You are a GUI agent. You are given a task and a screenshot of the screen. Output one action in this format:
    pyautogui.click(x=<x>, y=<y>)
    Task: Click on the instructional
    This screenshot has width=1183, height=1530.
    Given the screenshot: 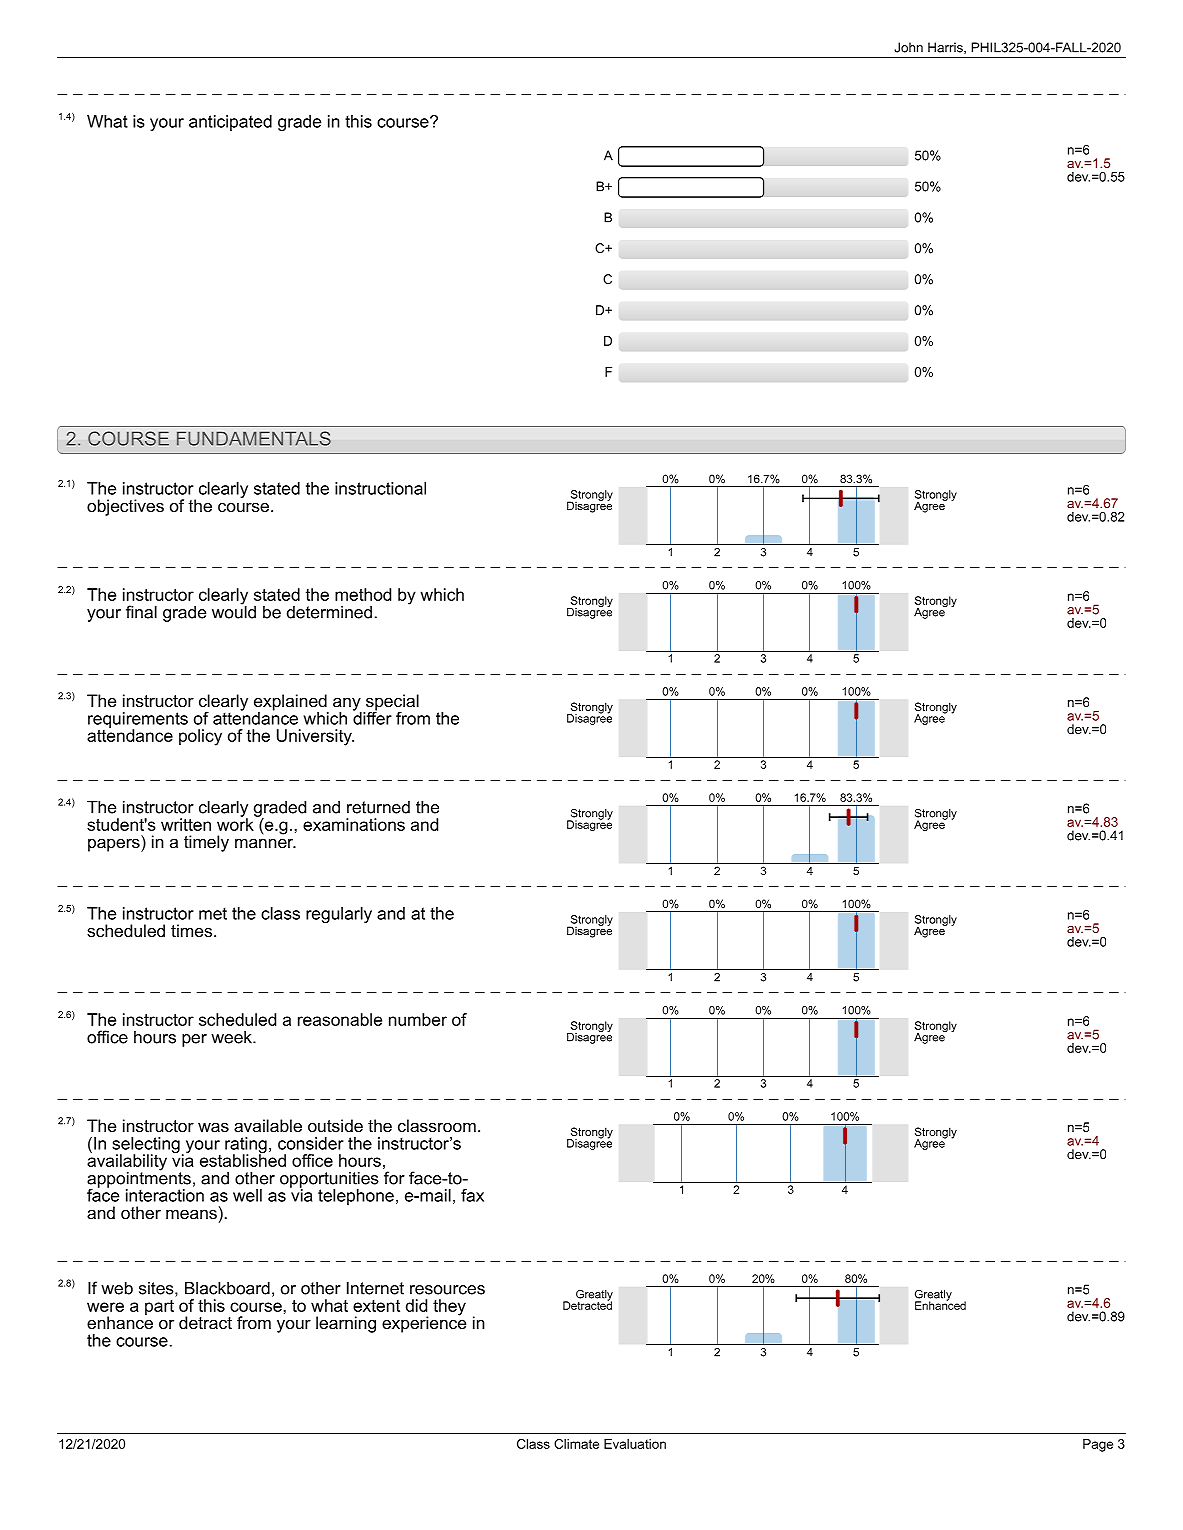 What is the action you would take?
    pyautogui.click(x=380, y=488)
